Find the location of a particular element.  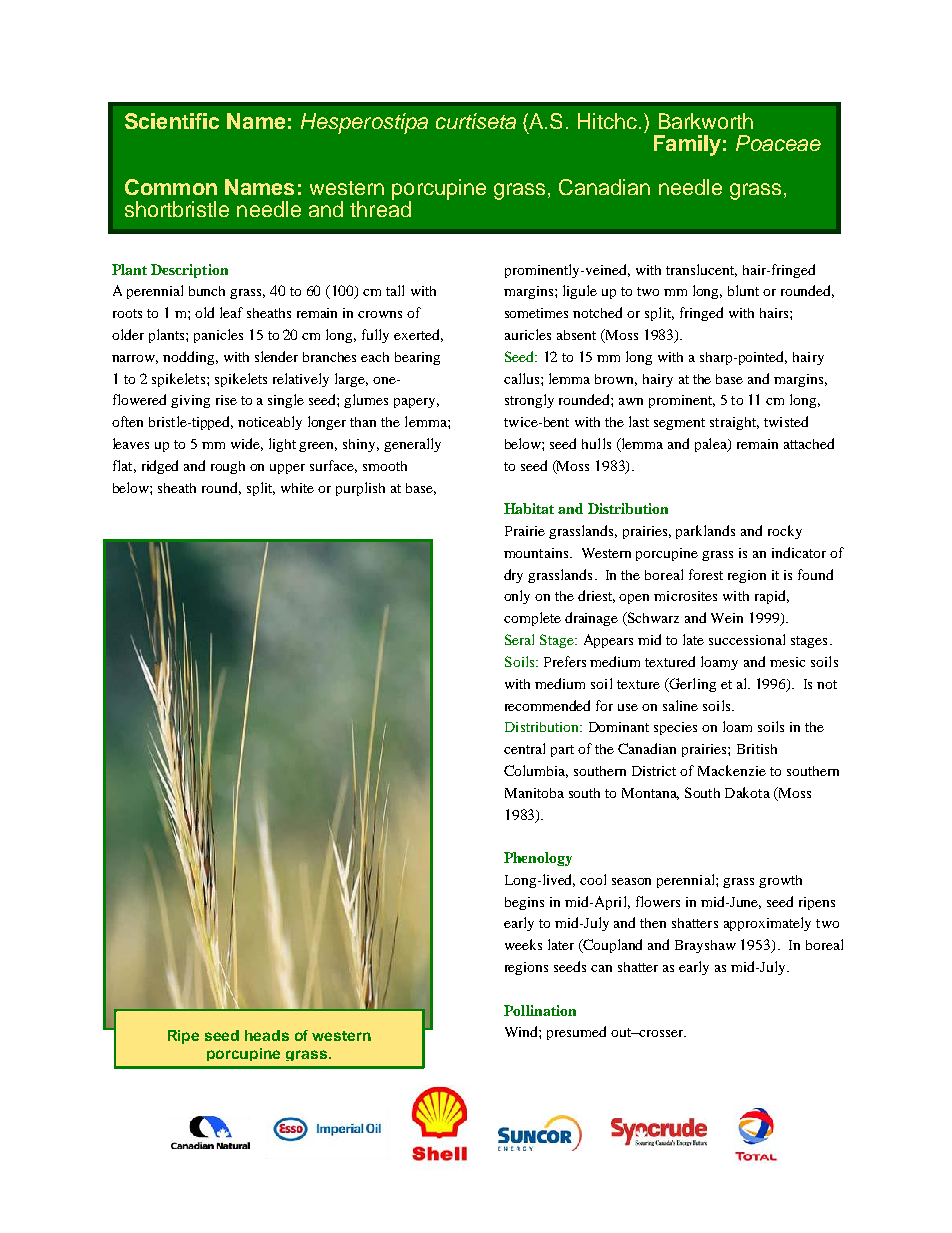

Habitat is located at coordinates (529, 508).
